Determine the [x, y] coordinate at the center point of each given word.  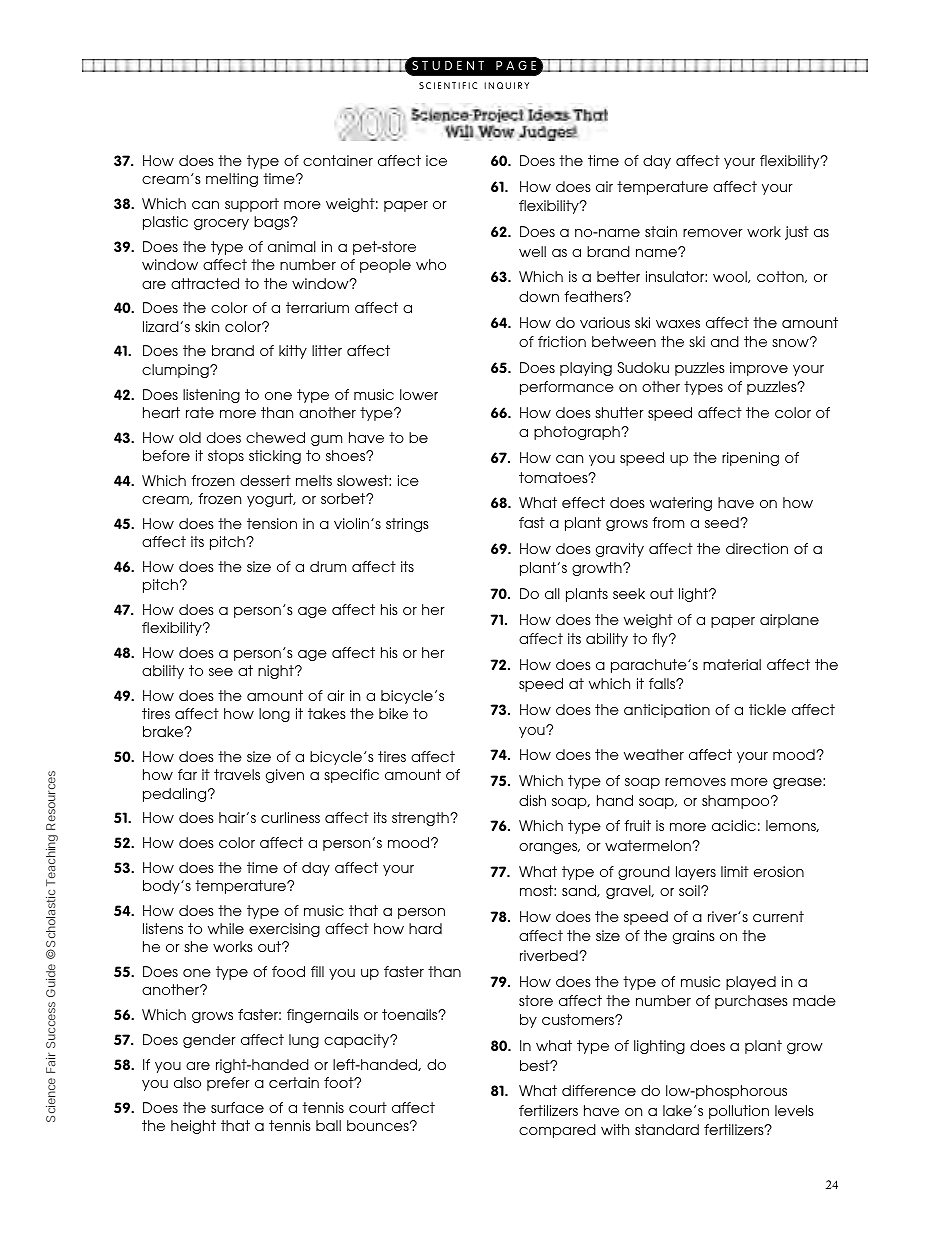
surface [237, 1107]
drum [328, 566]
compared [557, 1131]
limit [735, 871]
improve [759, 369]
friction [562, 341]
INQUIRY [506, 85]
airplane [789, 621]
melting [232, 180]
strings [407, 525]
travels [237, 774]
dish [532, 800]
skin [207, 326]
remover [713, 233]
